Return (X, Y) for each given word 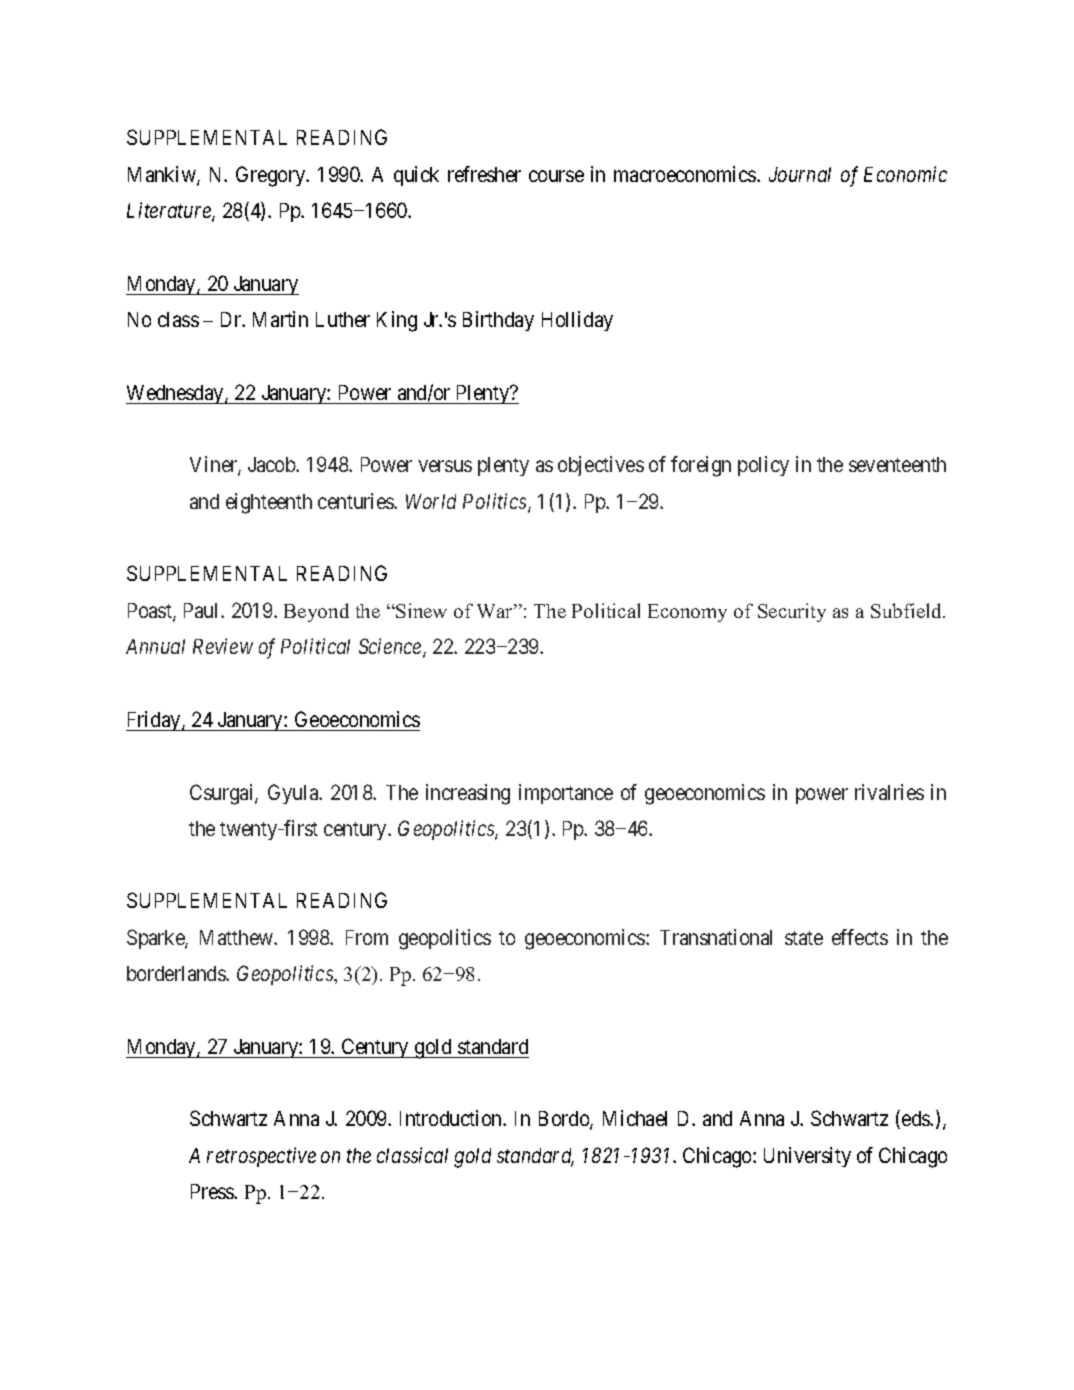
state (804, 938)
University (807, 1157)
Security (792, 612)
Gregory (272, 176)
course (556, 176)
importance (566, 794)
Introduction (452, 1118)
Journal (800, 174)
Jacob (272, 464)
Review (223, 646)
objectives (601, 466)
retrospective (261, 1157)
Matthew (237, 937)
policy (763, 466)
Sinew (420, 610)
